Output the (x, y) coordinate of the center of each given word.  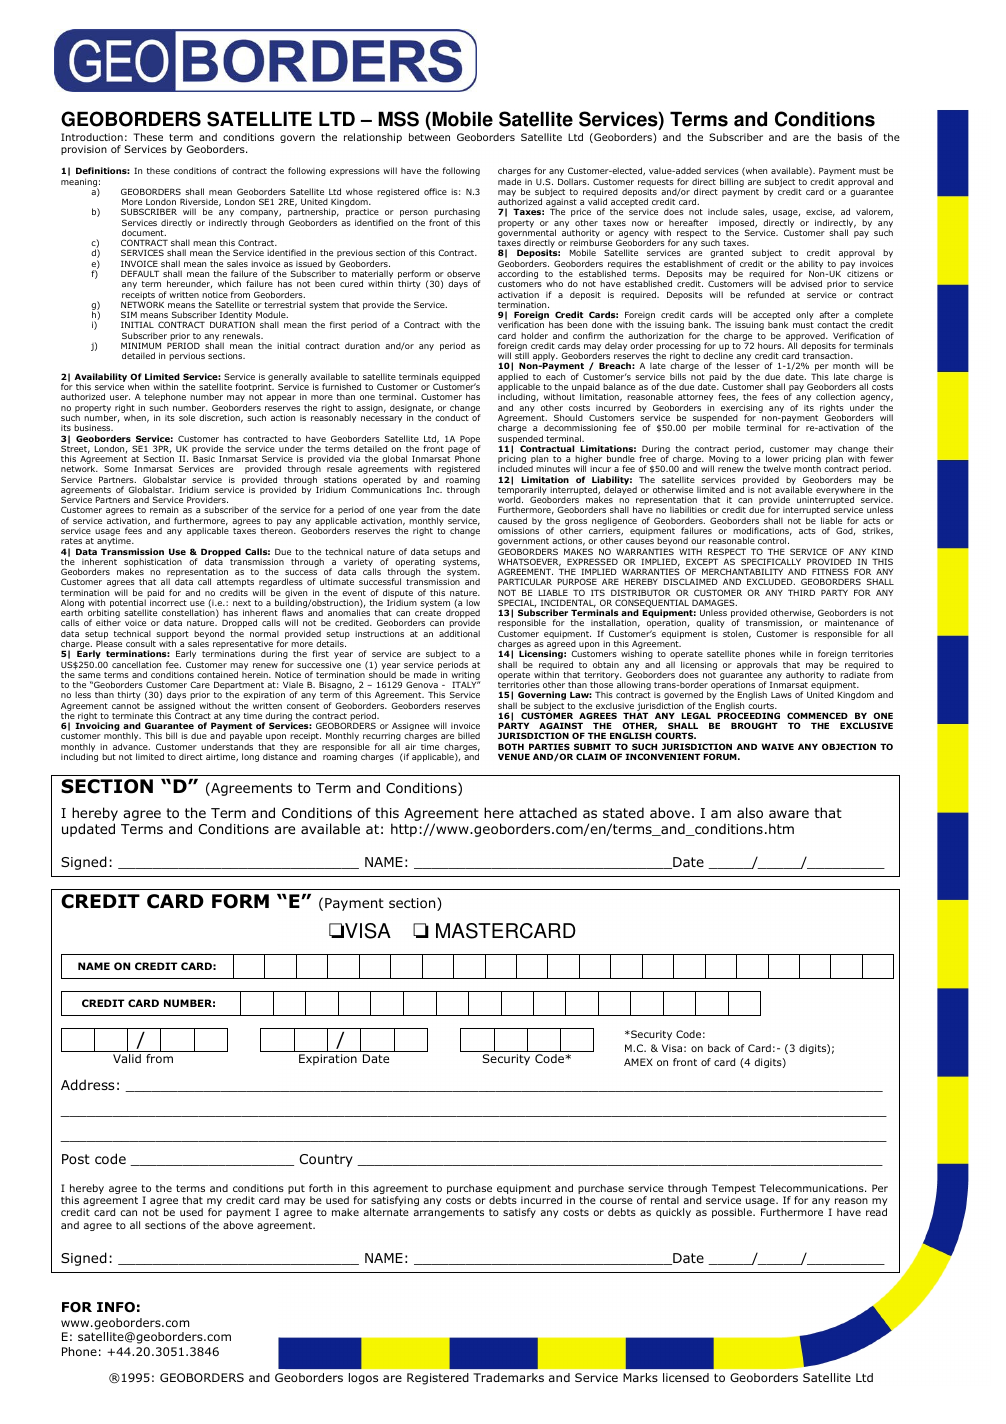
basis (850, 137)
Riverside (200, 202)
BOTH (511, 746)
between (429, 137)
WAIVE (777, 746)
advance (131, 746)
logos (363, 1379)
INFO (116, 1307)
